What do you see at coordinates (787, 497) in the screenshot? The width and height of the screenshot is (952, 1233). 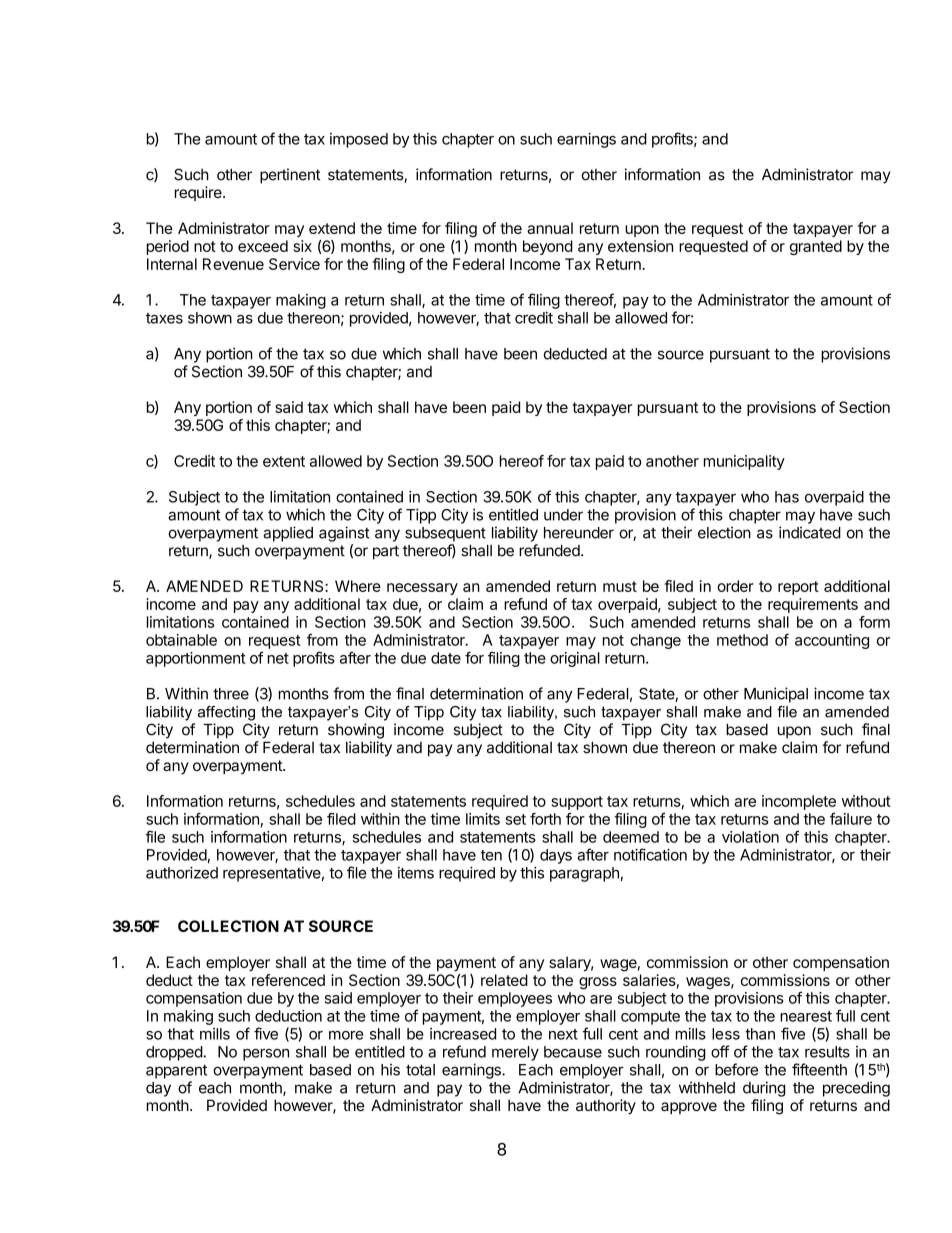 I see `has` at bounding box center [787, 497].
